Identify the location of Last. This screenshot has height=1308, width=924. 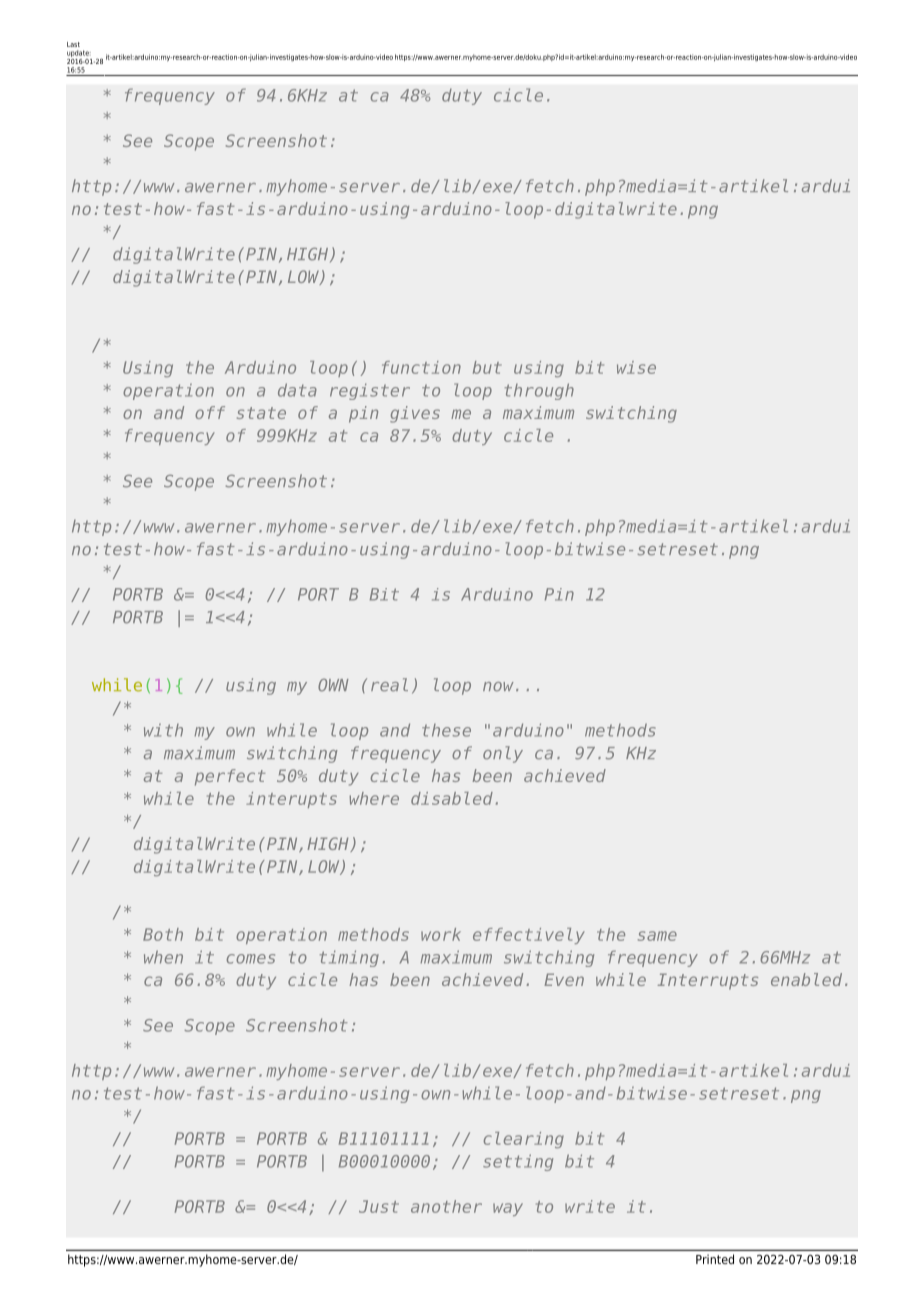
(73, 44).
